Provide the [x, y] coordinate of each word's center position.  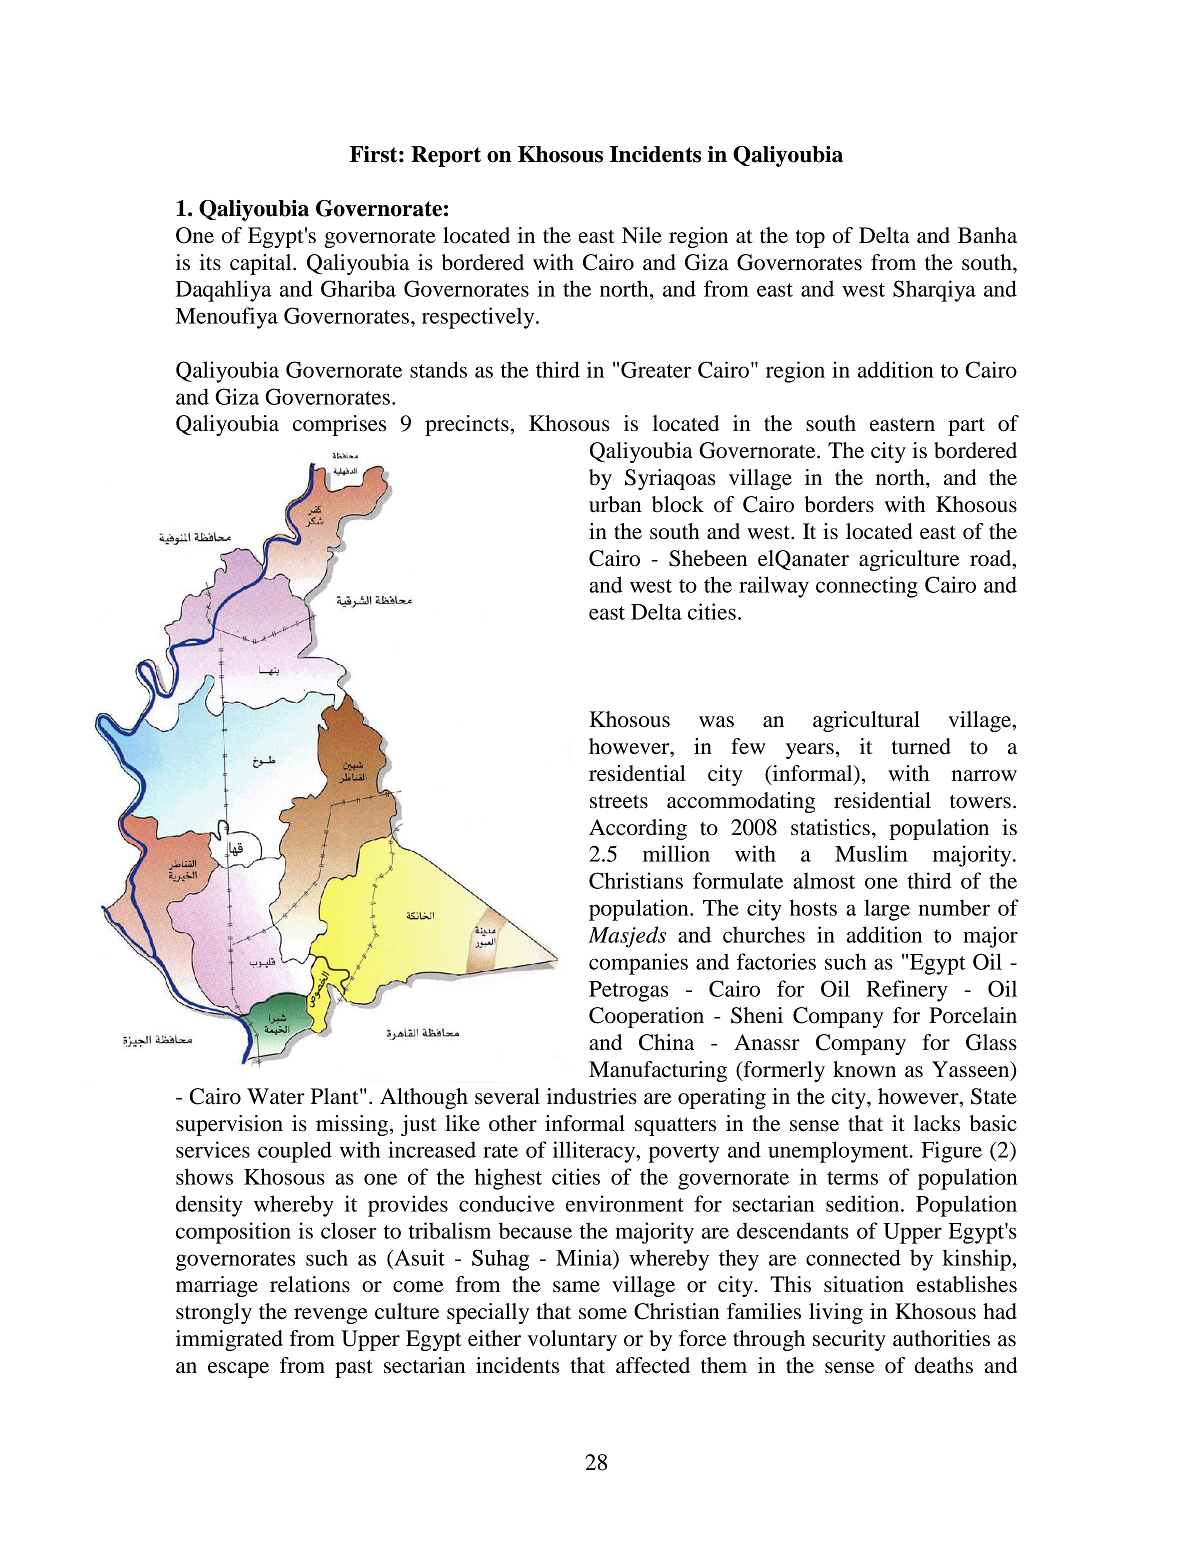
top [810, 238]
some [603, 1314]
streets [619, 801]
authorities [941, 1338]
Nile [642, 235]
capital [262, 264]
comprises [339, 425]
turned [921, 746]
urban [615, 504]
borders [839, 504]
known [864, 1069]
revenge [331, 1316]
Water [276, 1096]
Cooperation [646, 1017]
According [638, 829]
